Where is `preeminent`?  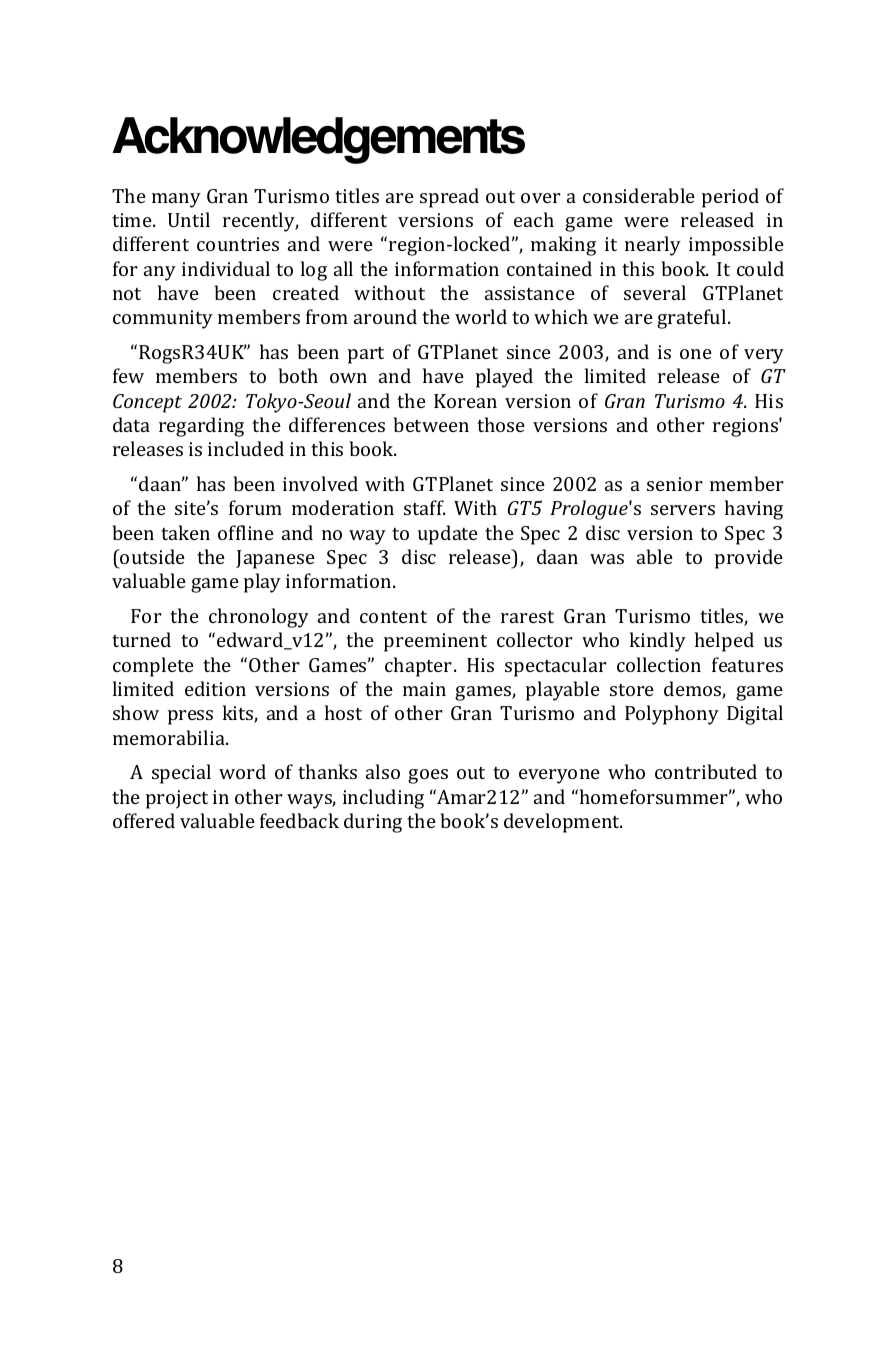
preeminent is located at coordinates (435, 642).
